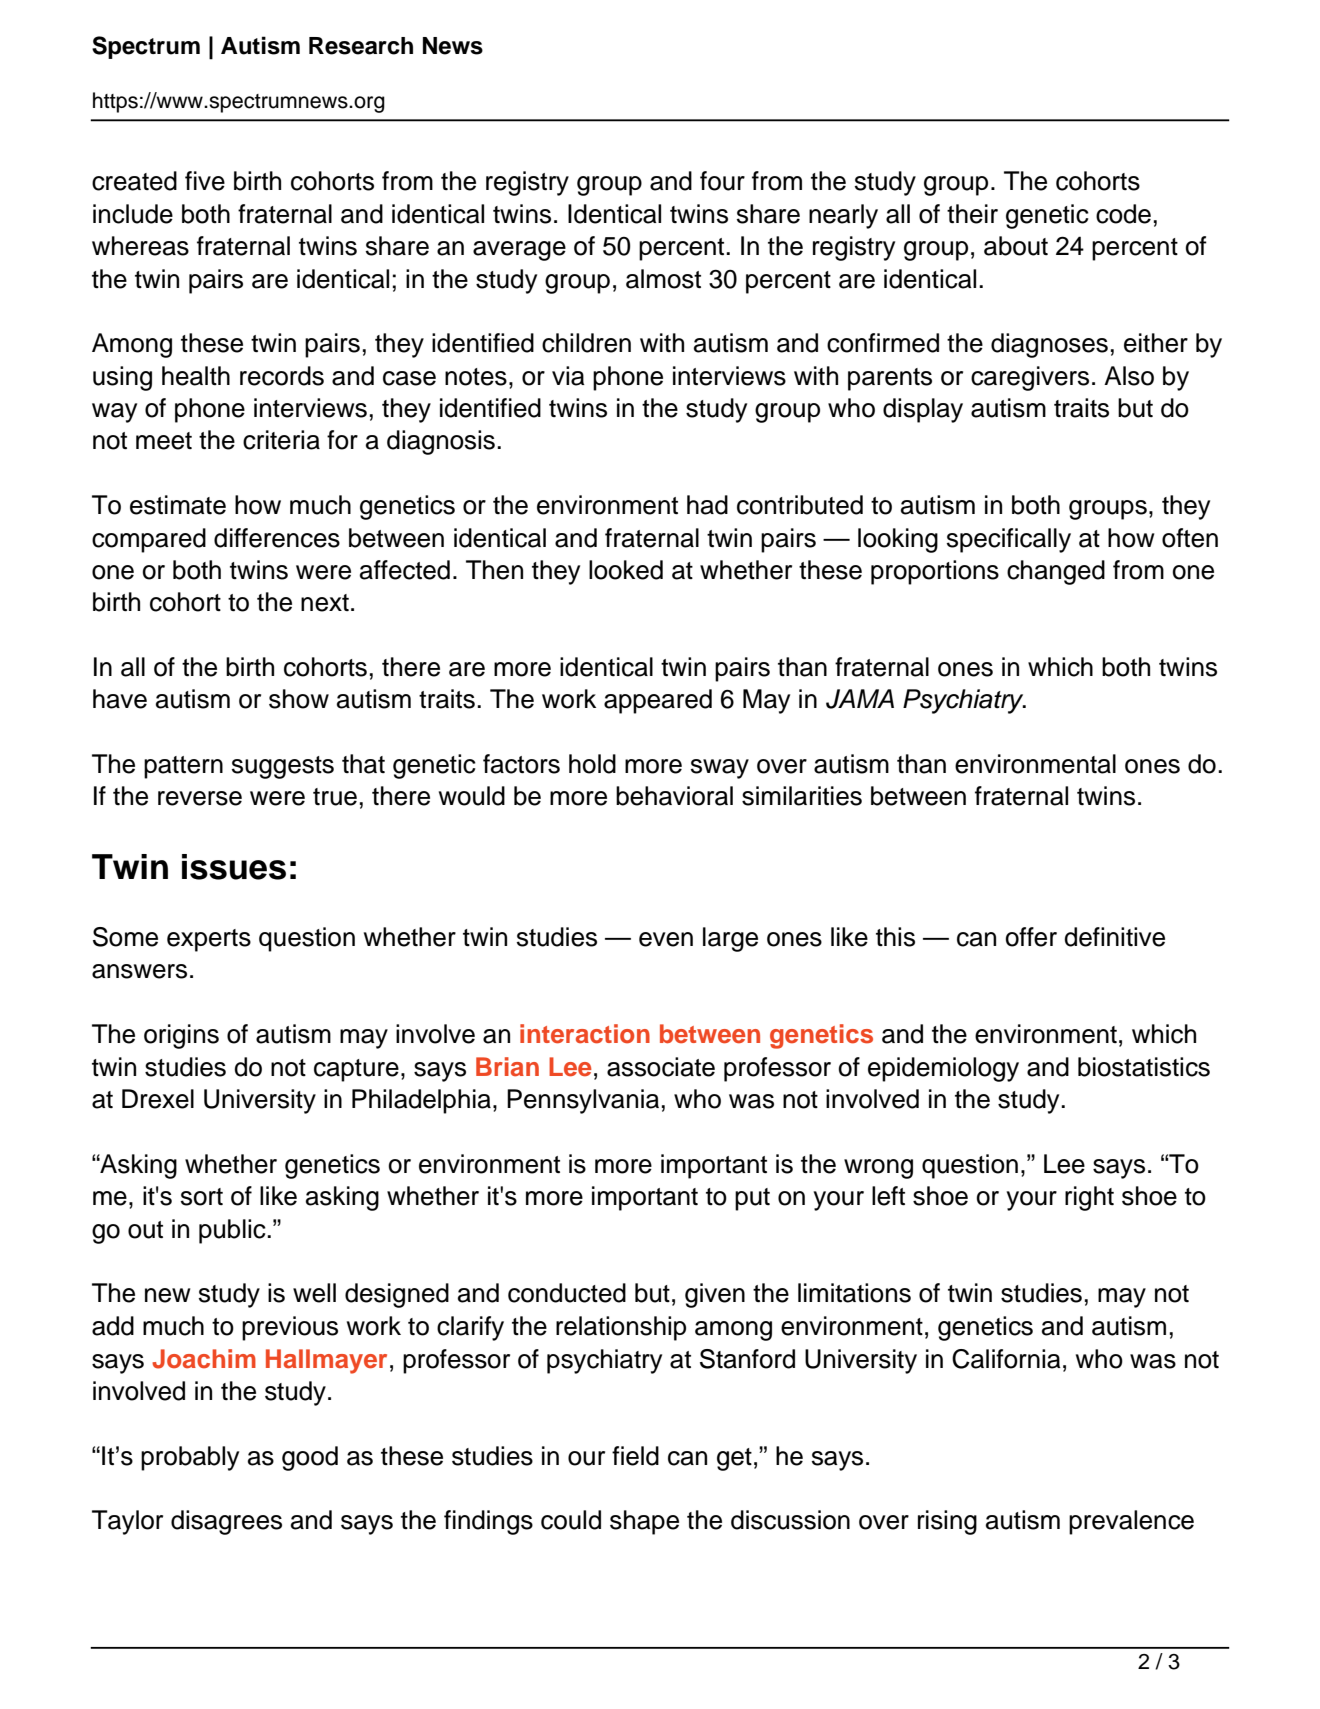 This image has width=1320, height=1709. What do you see at coordinates (722, 181) in the image?
I see `four` at bounding box center [722, 181].
